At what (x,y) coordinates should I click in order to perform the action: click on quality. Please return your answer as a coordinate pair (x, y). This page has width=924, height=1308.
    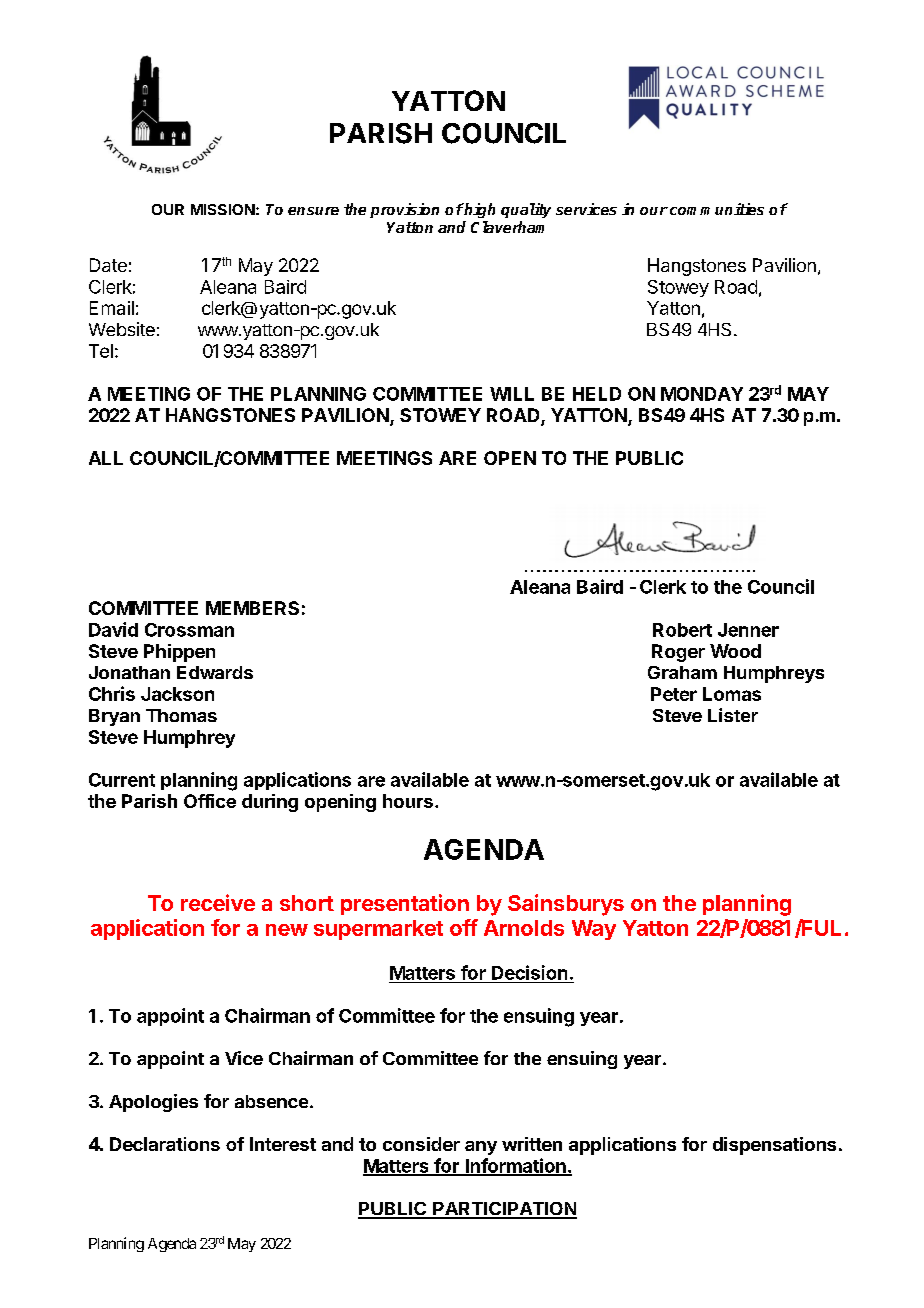
    Looking at the image, I should click on (526, 210).
